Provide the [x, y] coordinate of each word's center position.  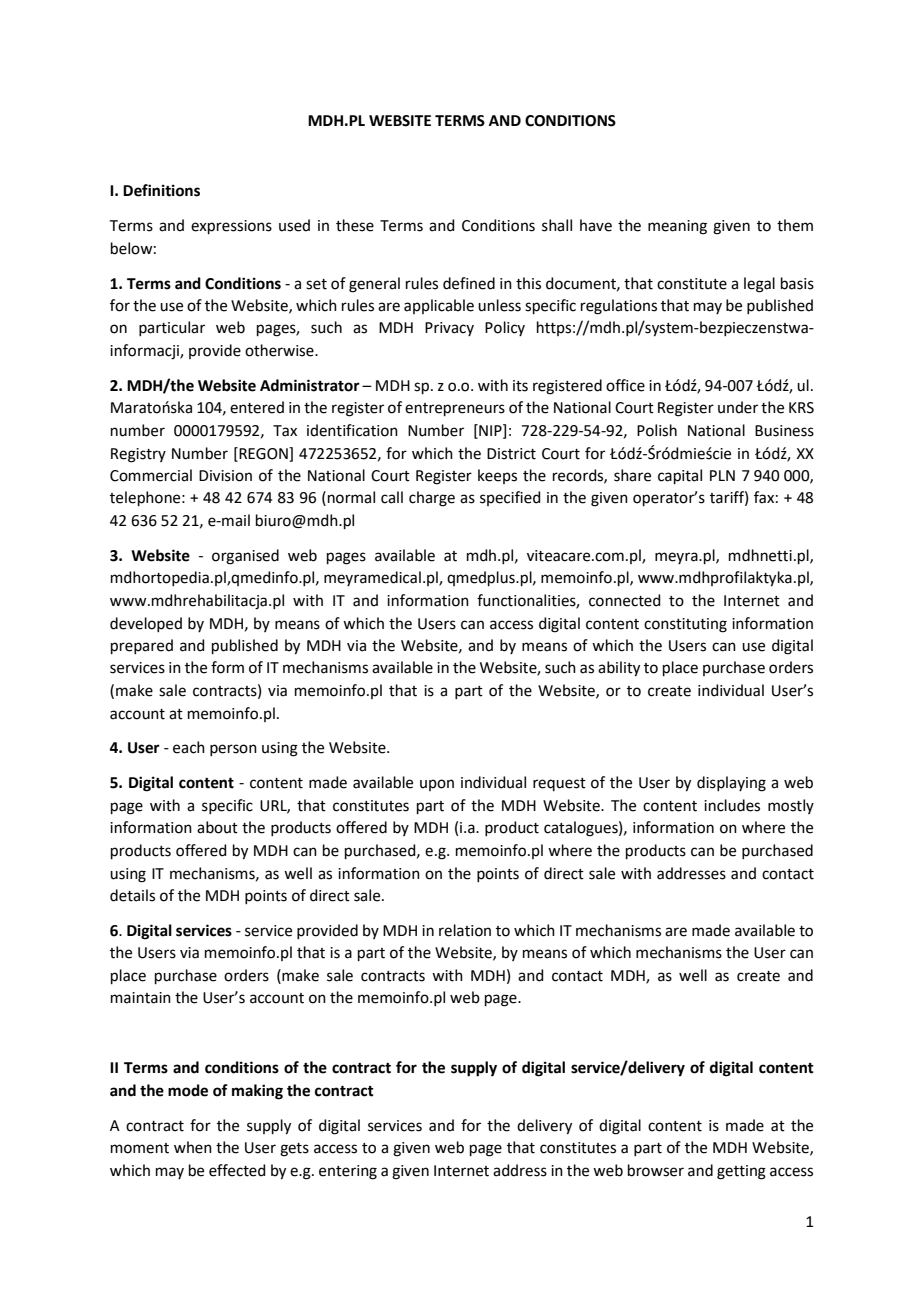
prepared [142, 646]
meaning [677, 227]
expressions [231, 227]
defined [469, 283]
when [193, 1147]
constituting [685, 625]
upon [437, 785]
